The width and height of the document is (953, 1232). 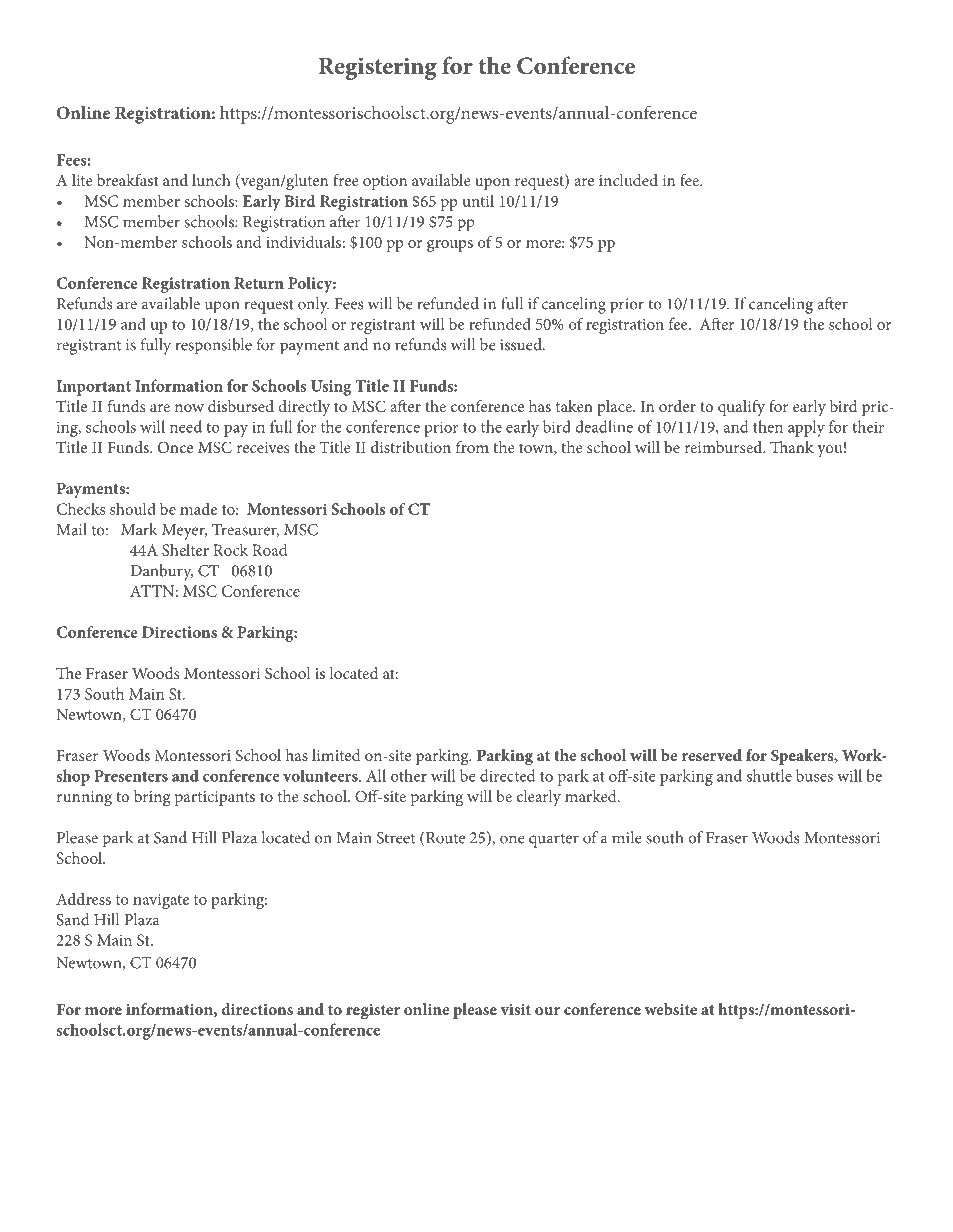 What do you see at coordinates (152, 798) in the document?
I see `bring` at bounding box center [152, 798].
